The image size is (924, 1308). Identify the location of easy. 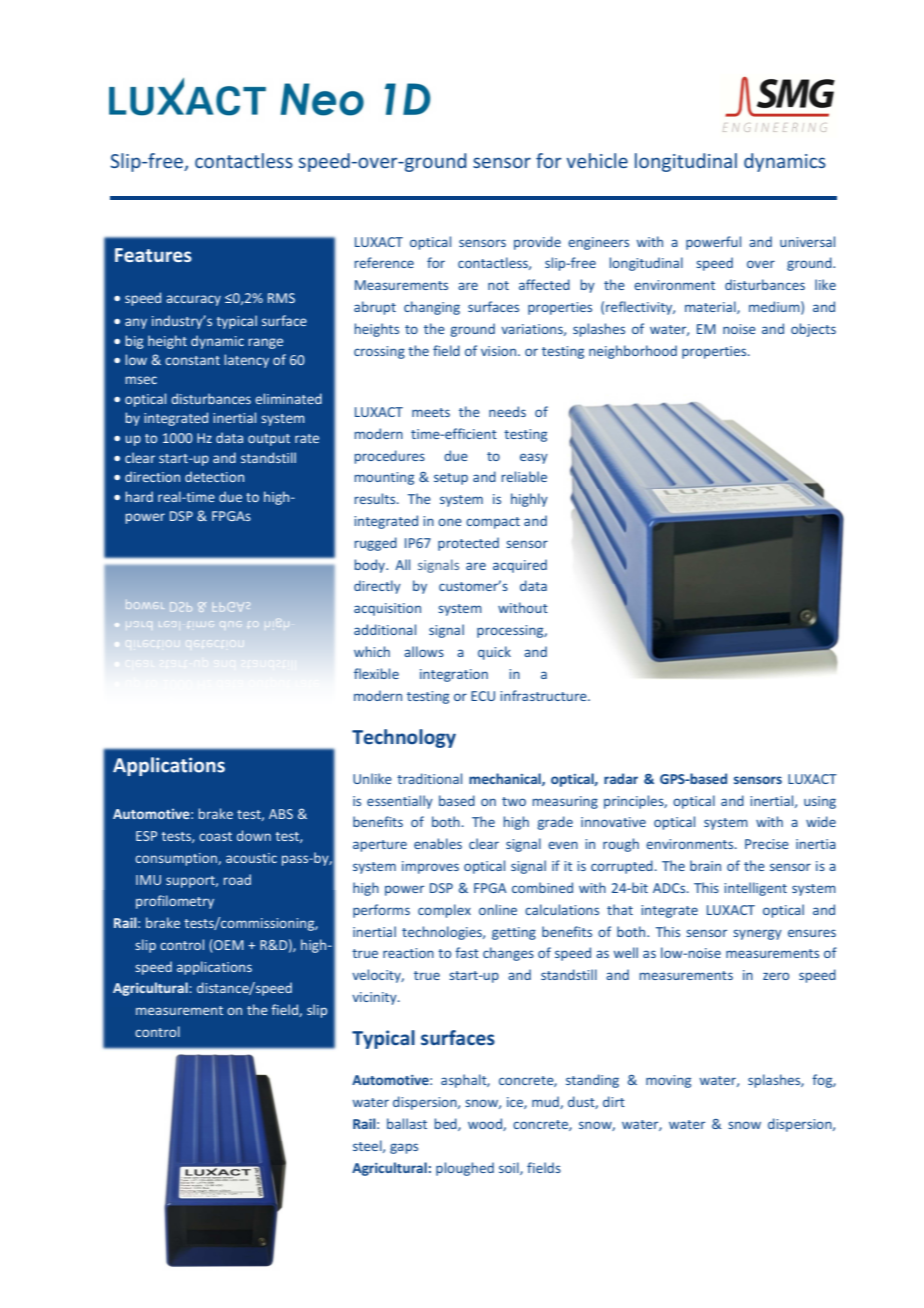
(534, 458).
